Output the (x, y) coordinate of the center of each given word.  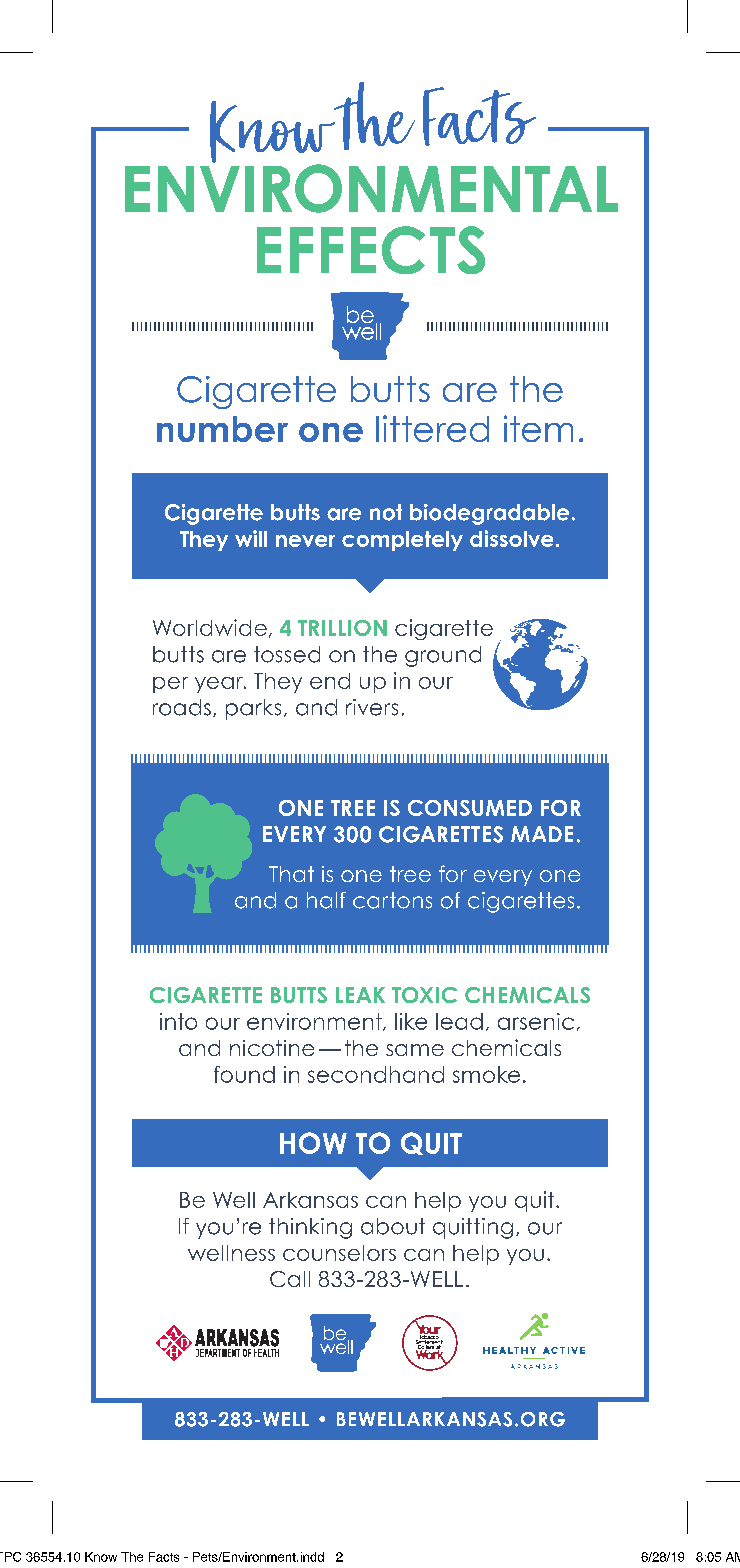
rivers (372, 707)
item (538, 428)
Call (290, 1279)
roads (182, 707)
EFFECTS (371, 250)
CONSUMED (470, 808)
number (222, 429)
